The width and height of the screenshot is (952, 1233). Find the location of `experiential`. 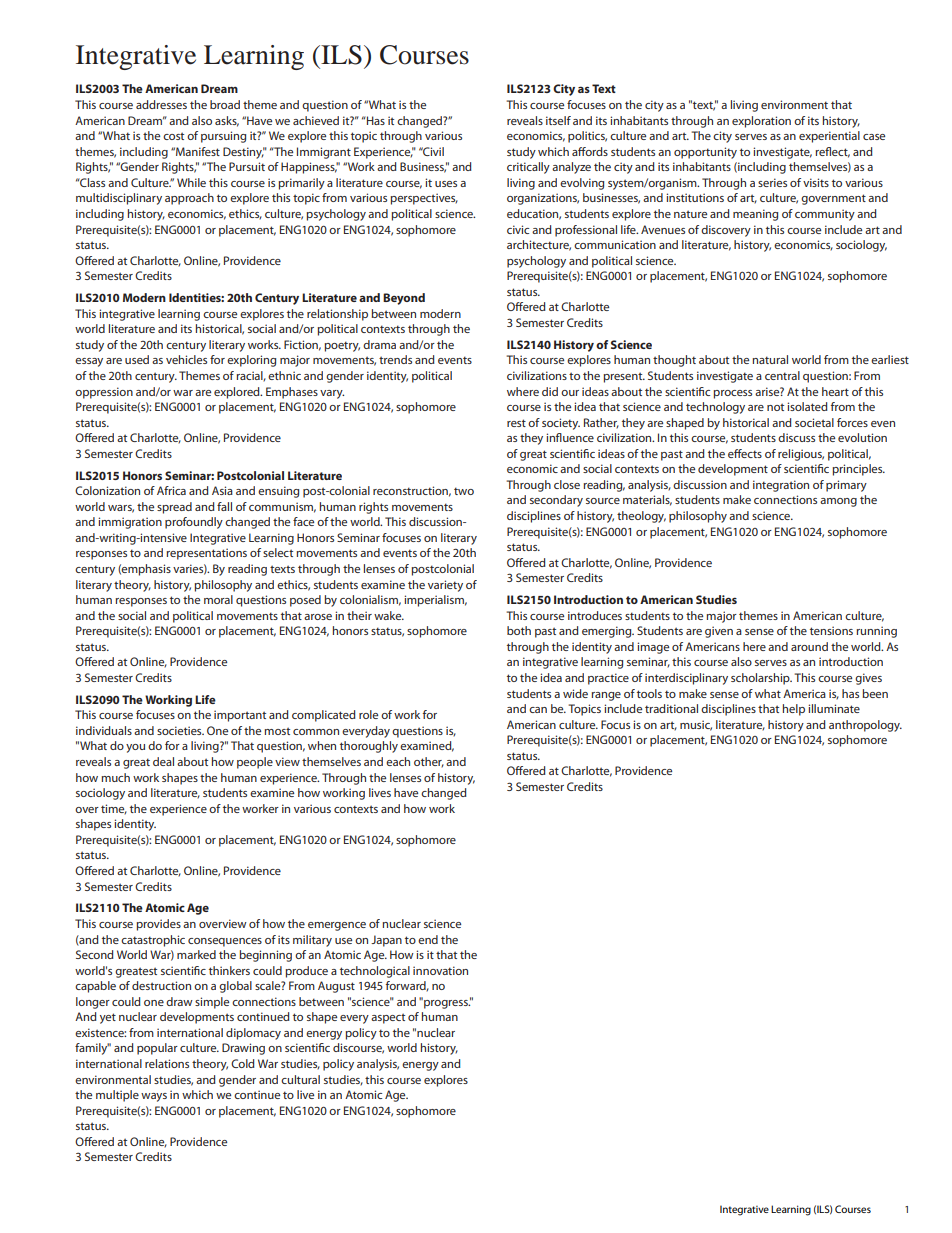

experiential is located at coordinates (829, 137).
